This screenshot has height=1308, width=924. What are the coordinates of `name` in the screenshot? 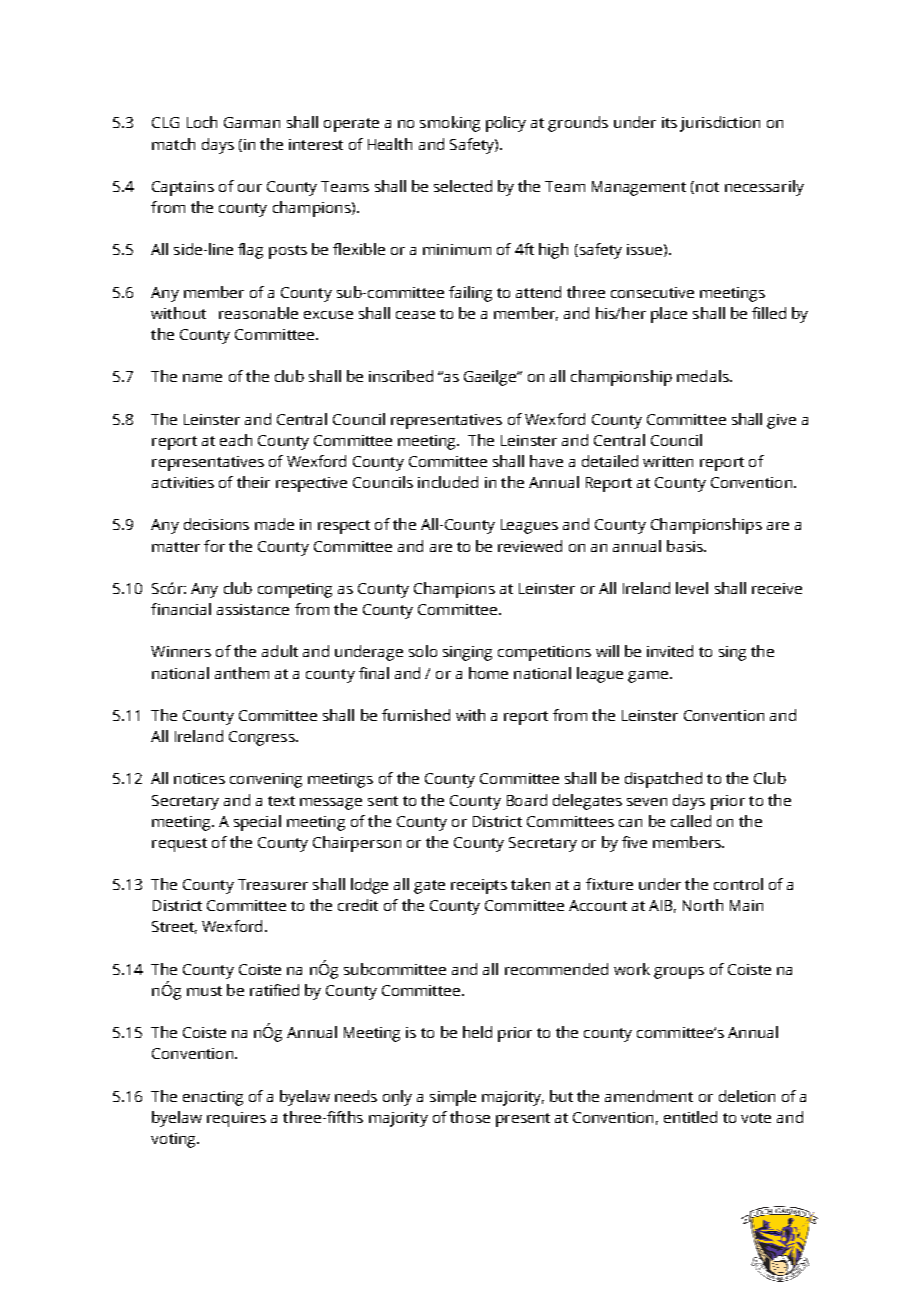 It's located at (202, 378).
